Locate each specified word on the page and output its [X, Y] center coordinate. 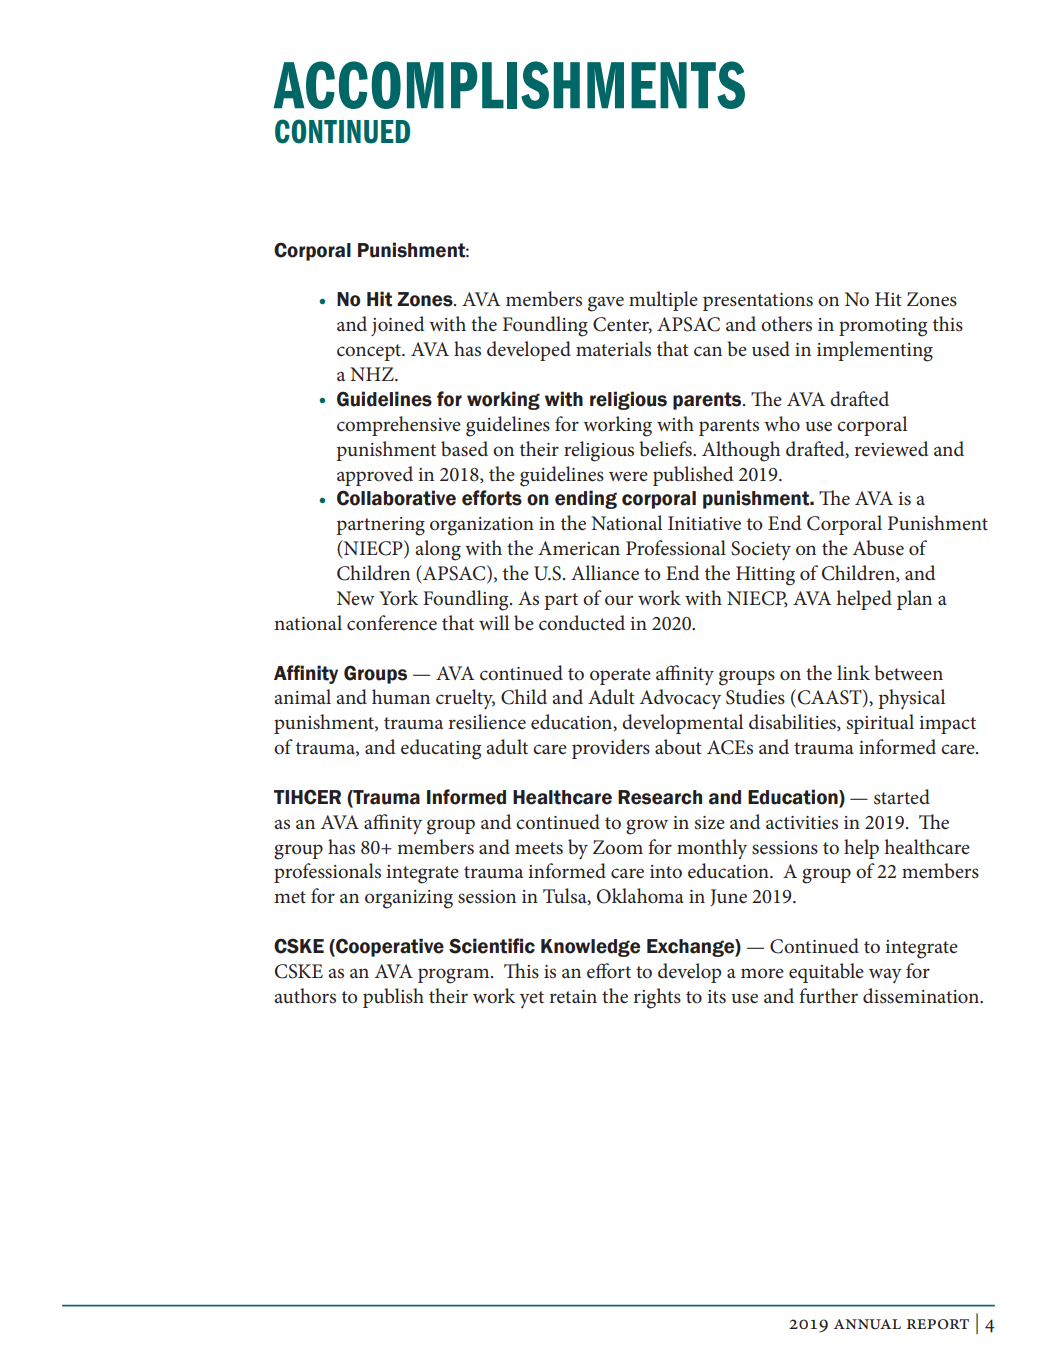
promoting [883, 327]
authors [305, 996]
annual [867, 1324]
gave [606, 304]
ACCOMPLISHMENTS [509, 85]
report [938, 1324]
